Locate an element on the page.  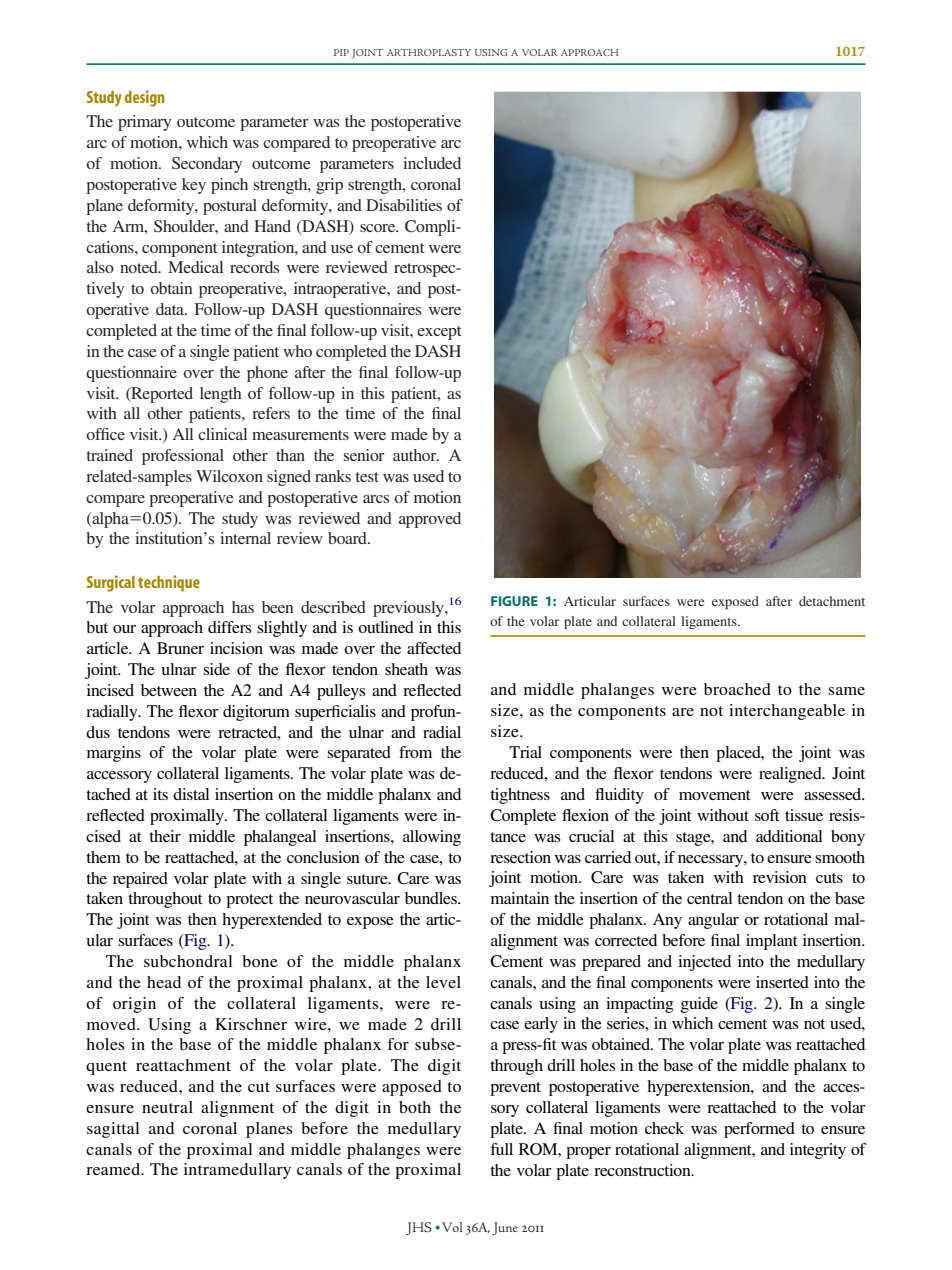
included is located at coordinates (432, 163).
